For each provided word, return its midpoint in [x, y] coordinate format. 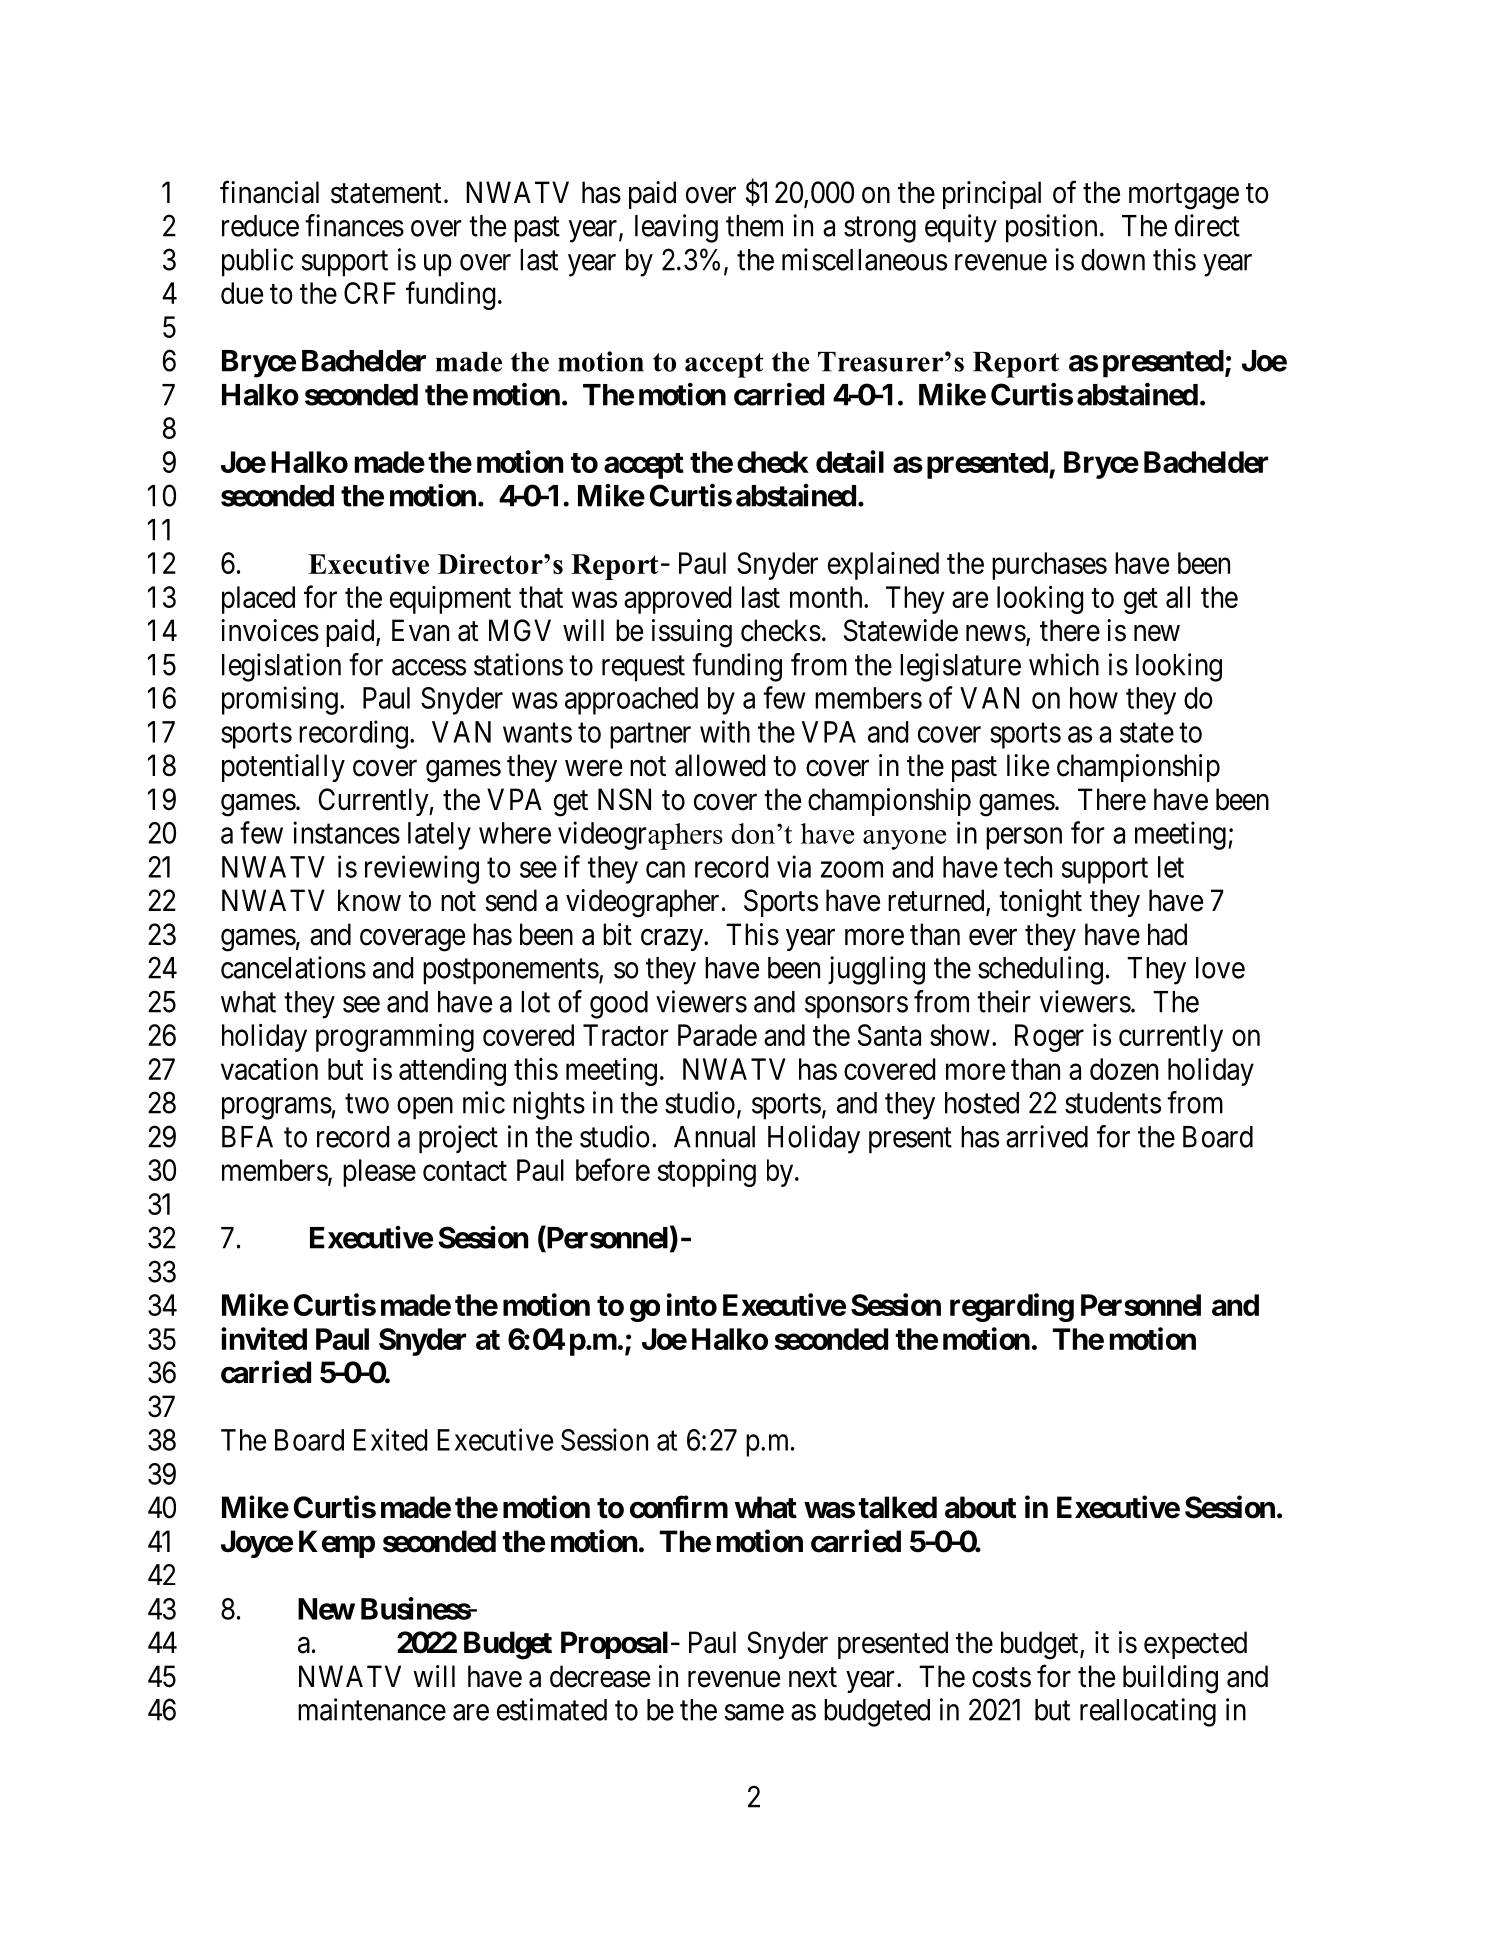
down [1113, 260]
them [754, 226]
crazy [673, 940]
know [369, 900]
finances [354, 225]
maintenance [372, 1709]
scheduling [1040, 970]
